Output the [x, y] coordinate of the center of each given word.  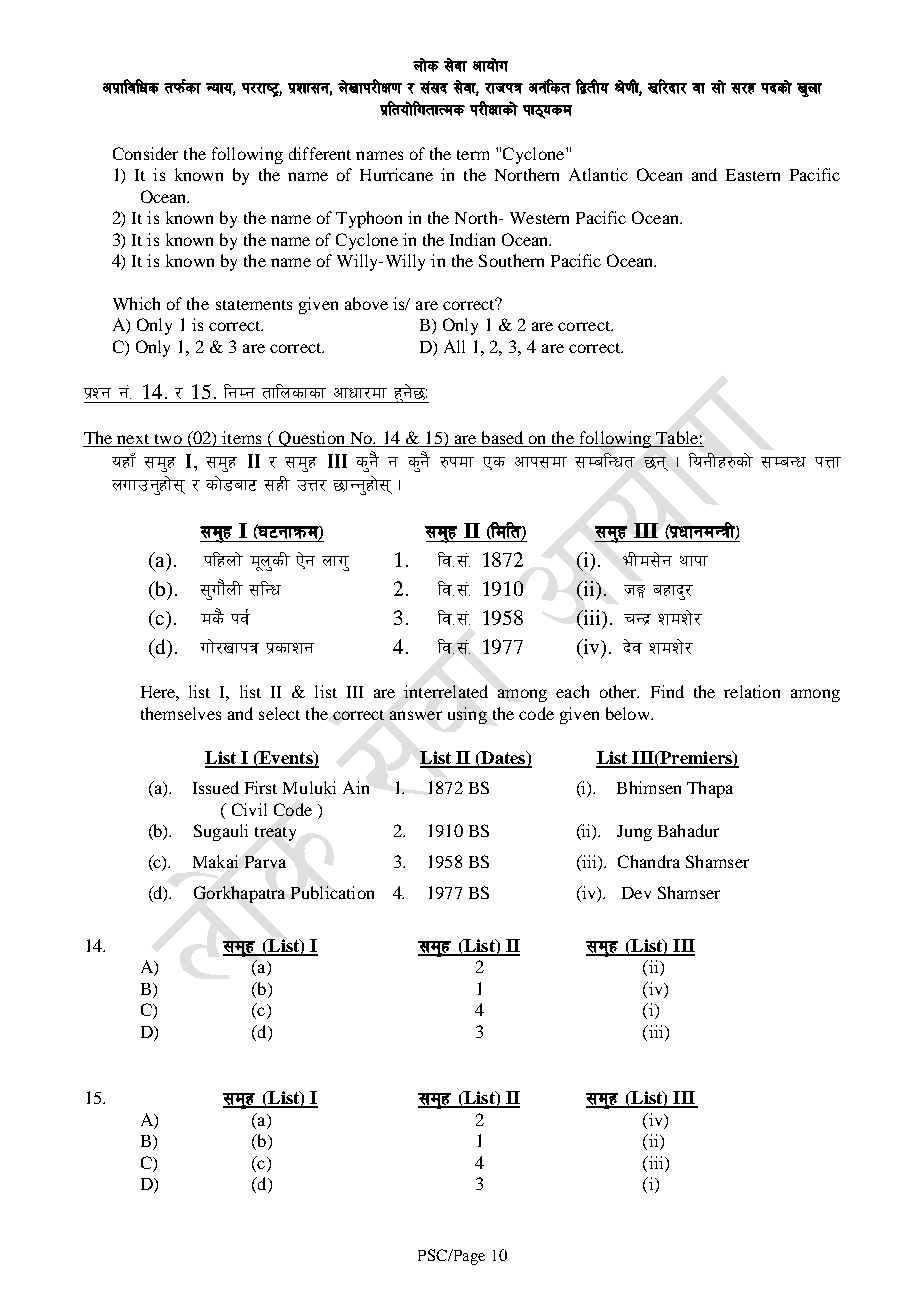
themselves [181, 713]
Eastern [753, 175]
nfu [335, 562]
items [241, 437]
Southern [511, 260]
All [454, 346]
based [502, 437]
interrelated [446, 691]
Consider [145, 153]
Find [667, 691]
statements [254, 305]
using [467, 715]
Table [677, 437]
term [473, 155]
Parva [265, 862]
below [629, 713]
